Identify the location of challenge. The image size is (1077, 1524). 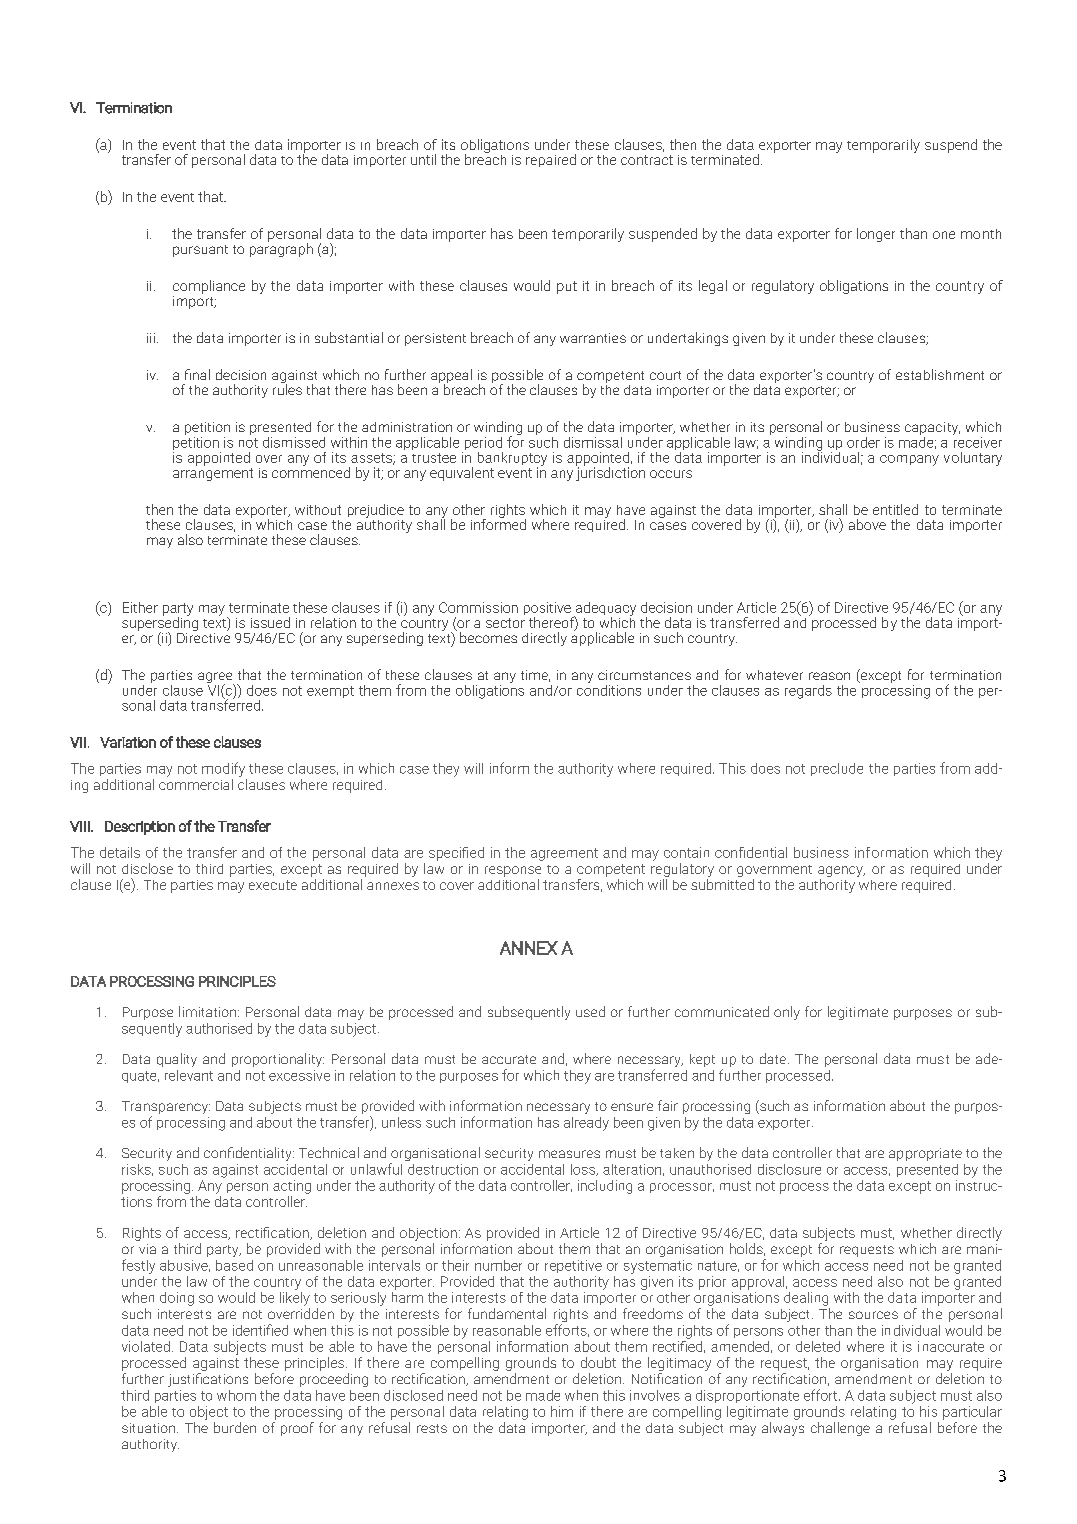
(840, 1429).
